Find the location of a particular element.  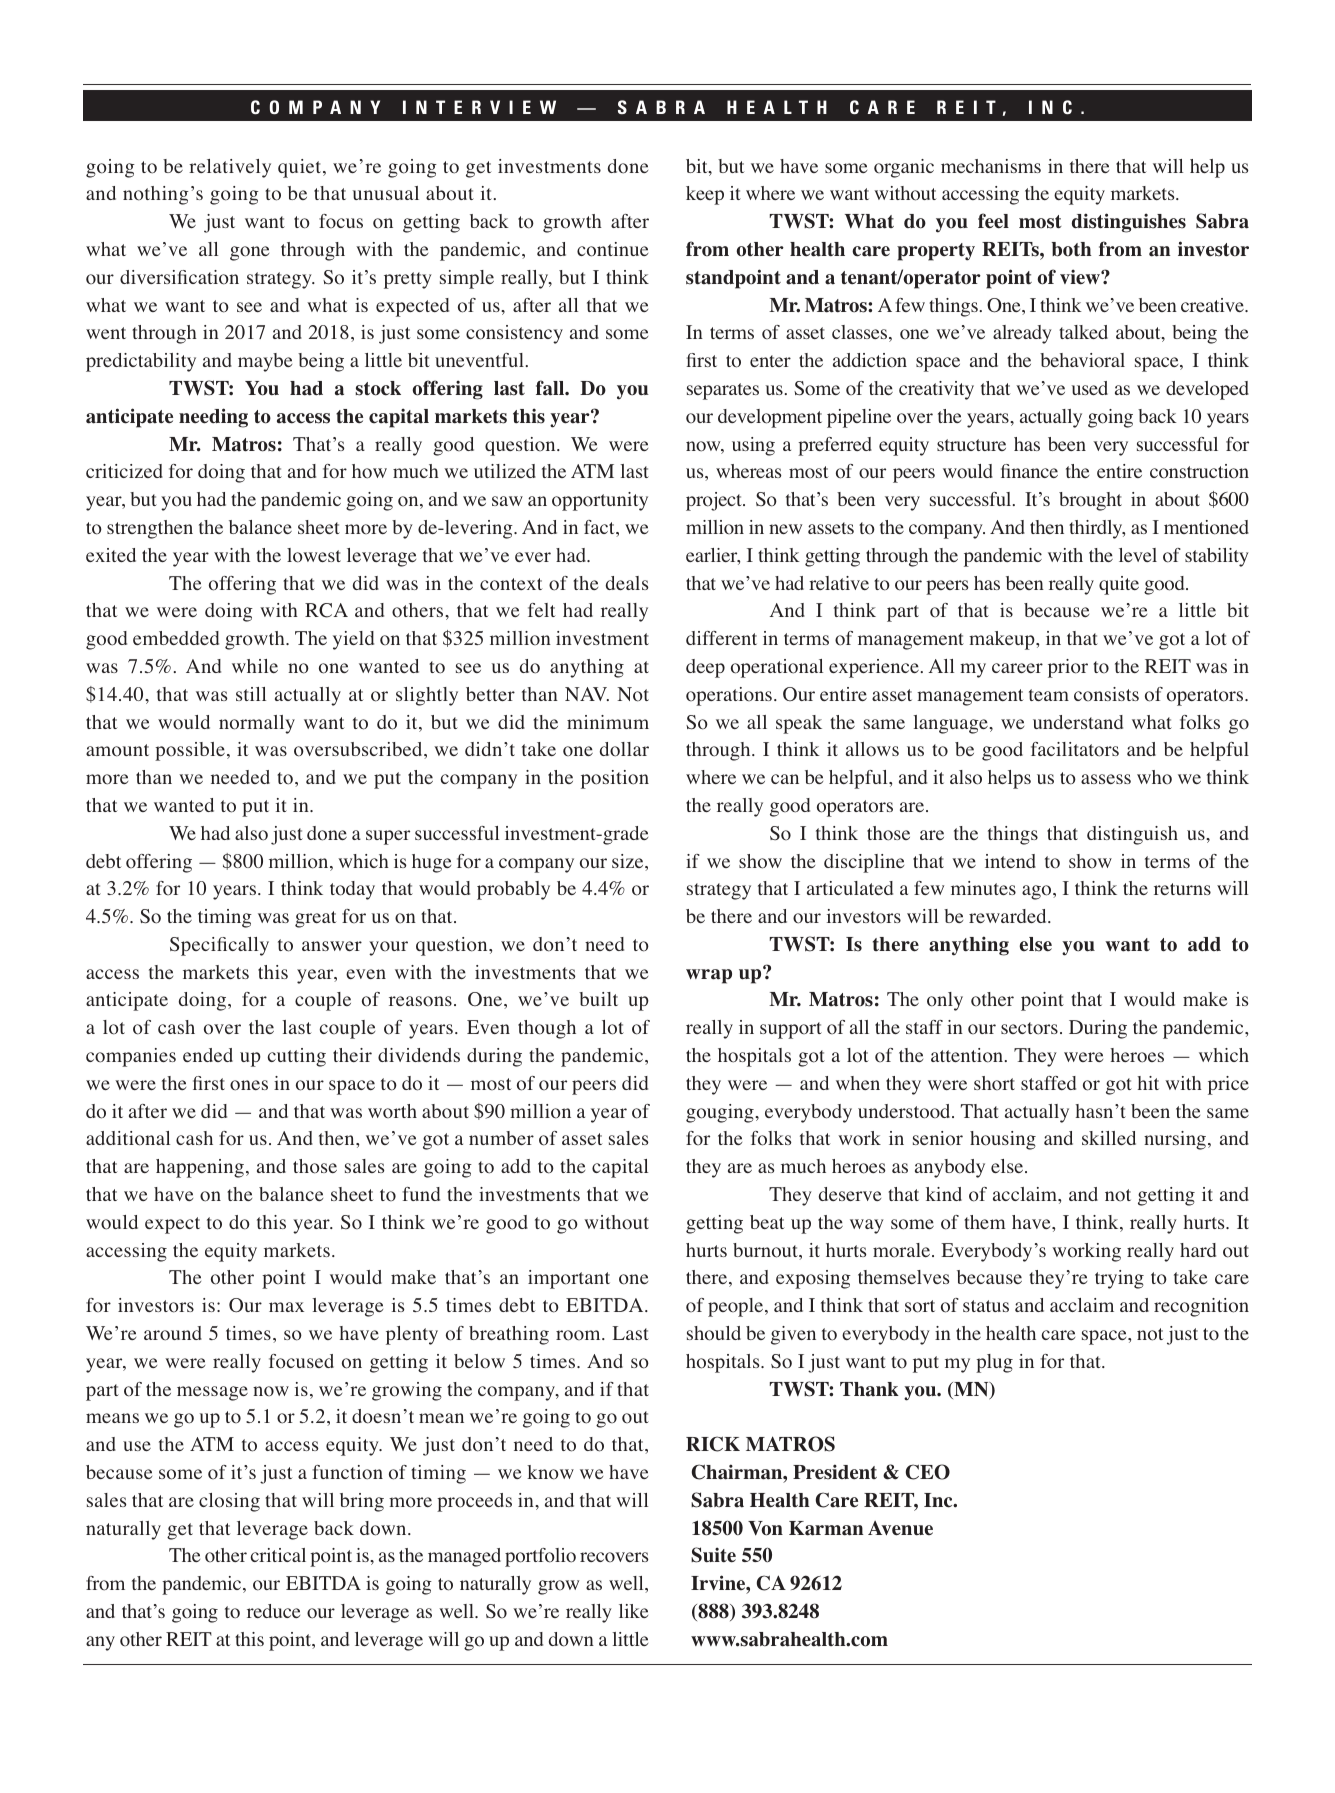

gouging is located at coordinates (721, 1113).
